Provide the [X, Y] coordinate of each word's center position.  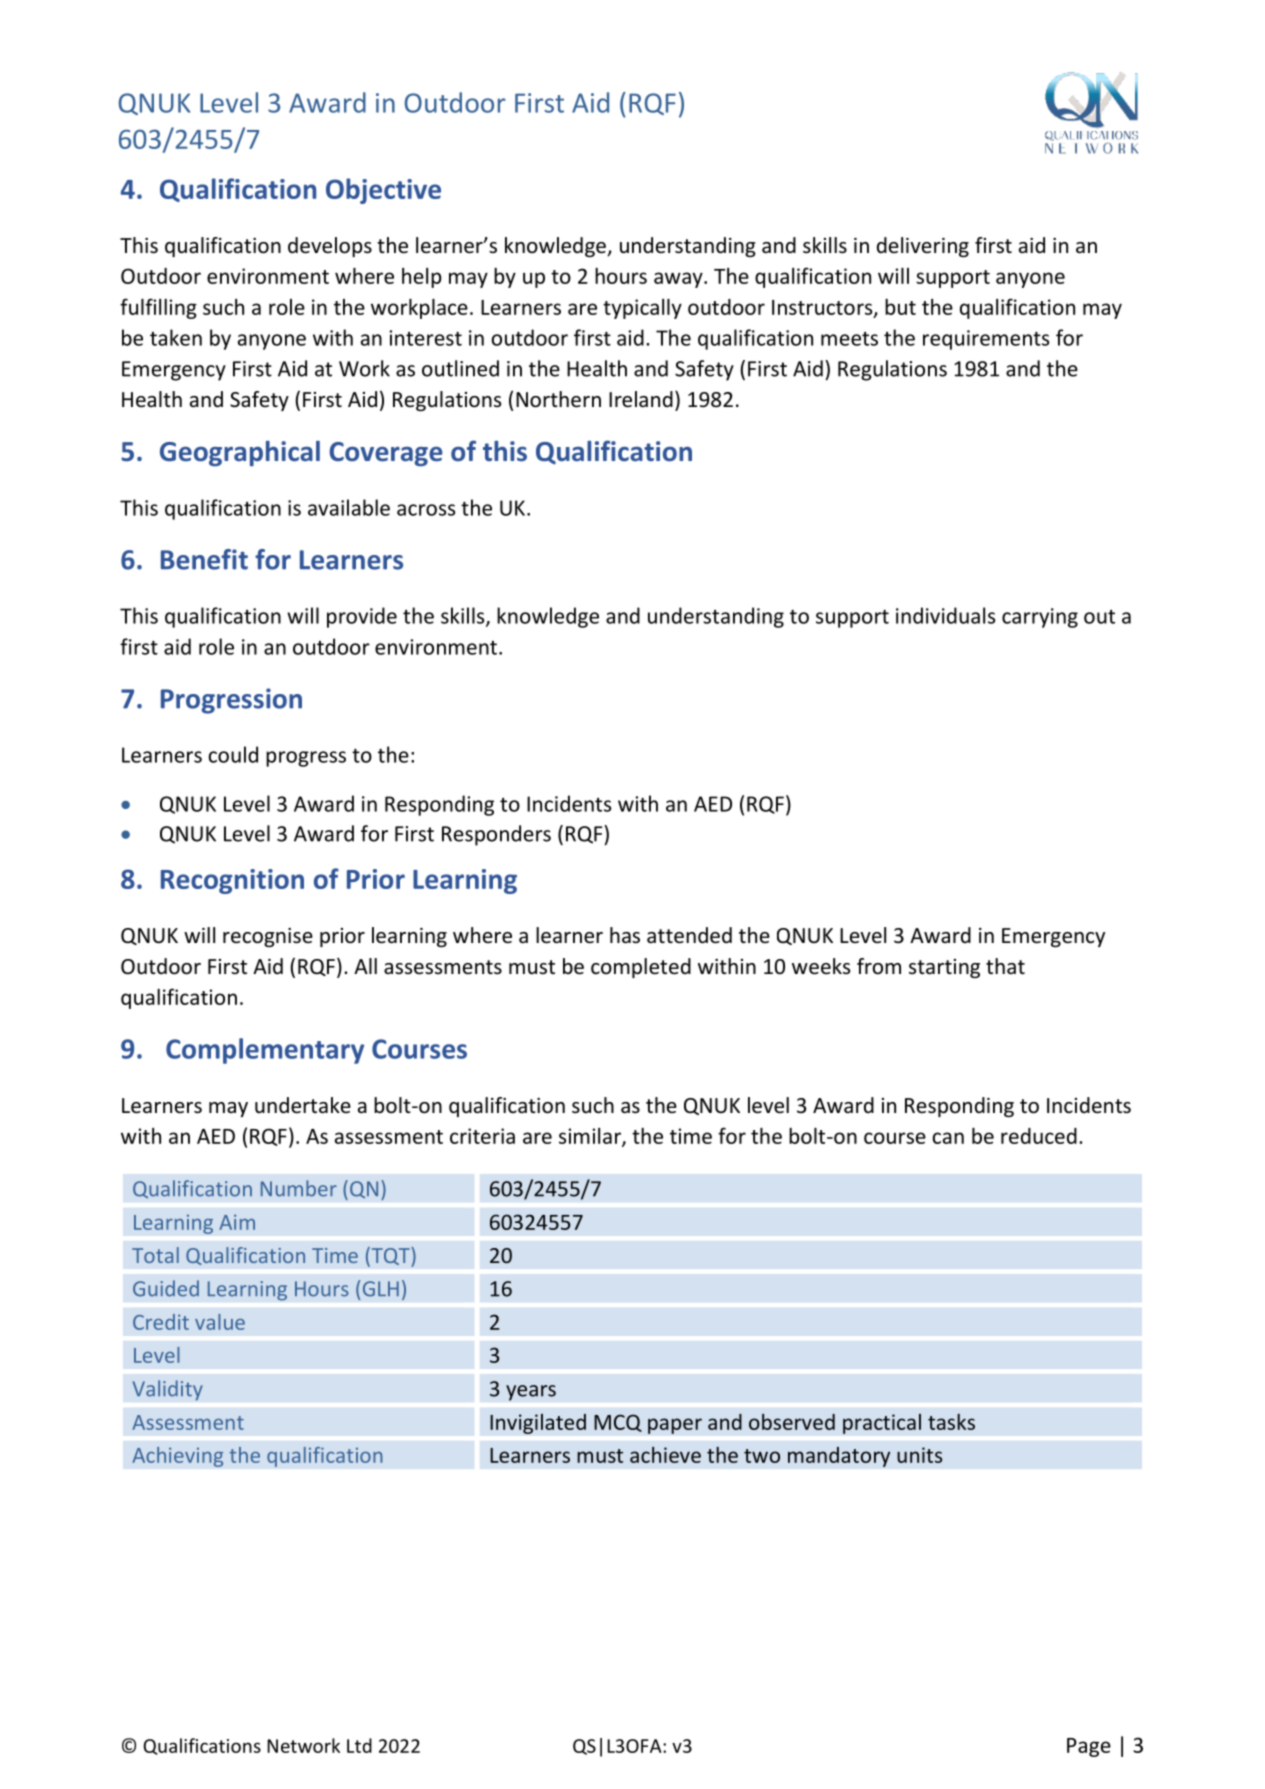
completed [641, 968]
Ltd [359, 1745]
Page [1089, 1747]
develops [330, 247]
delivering [923, 247]
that [1005, 966]
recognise [268, 937]
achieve [665, 1455]
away [679, 280]
